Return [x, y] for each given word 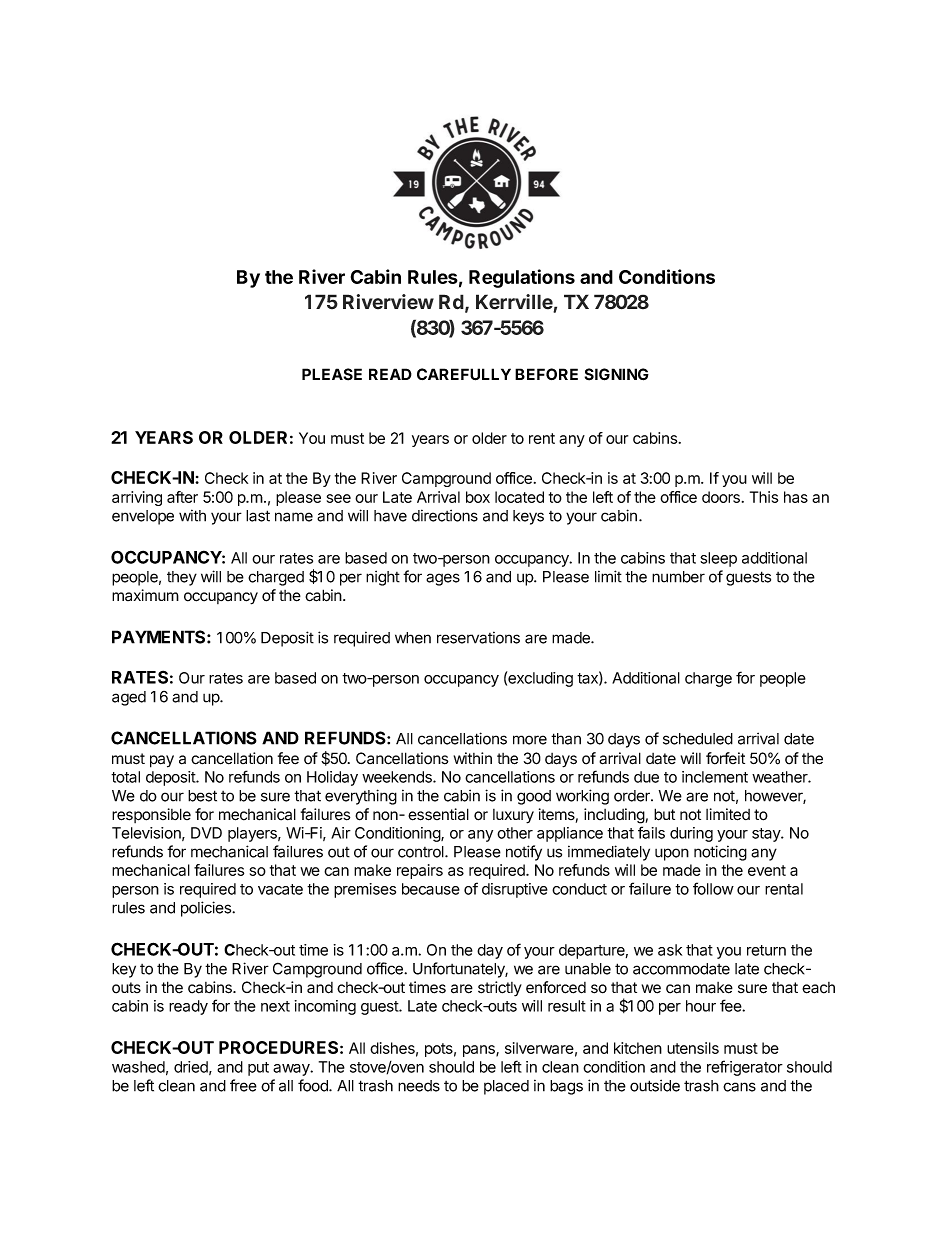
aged [129, 698]
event [767, 870]
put [258, 1069]
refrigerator [745, 1068]
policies [207, 909]
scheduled [698, 739]
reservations [478, 637]
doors [721, 497]
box [478, 497]
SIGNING [617, 374]
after [182, 497]
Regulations [522, 278]
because [431, 889]
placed [506, 1087]
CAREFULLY [464, 374]
